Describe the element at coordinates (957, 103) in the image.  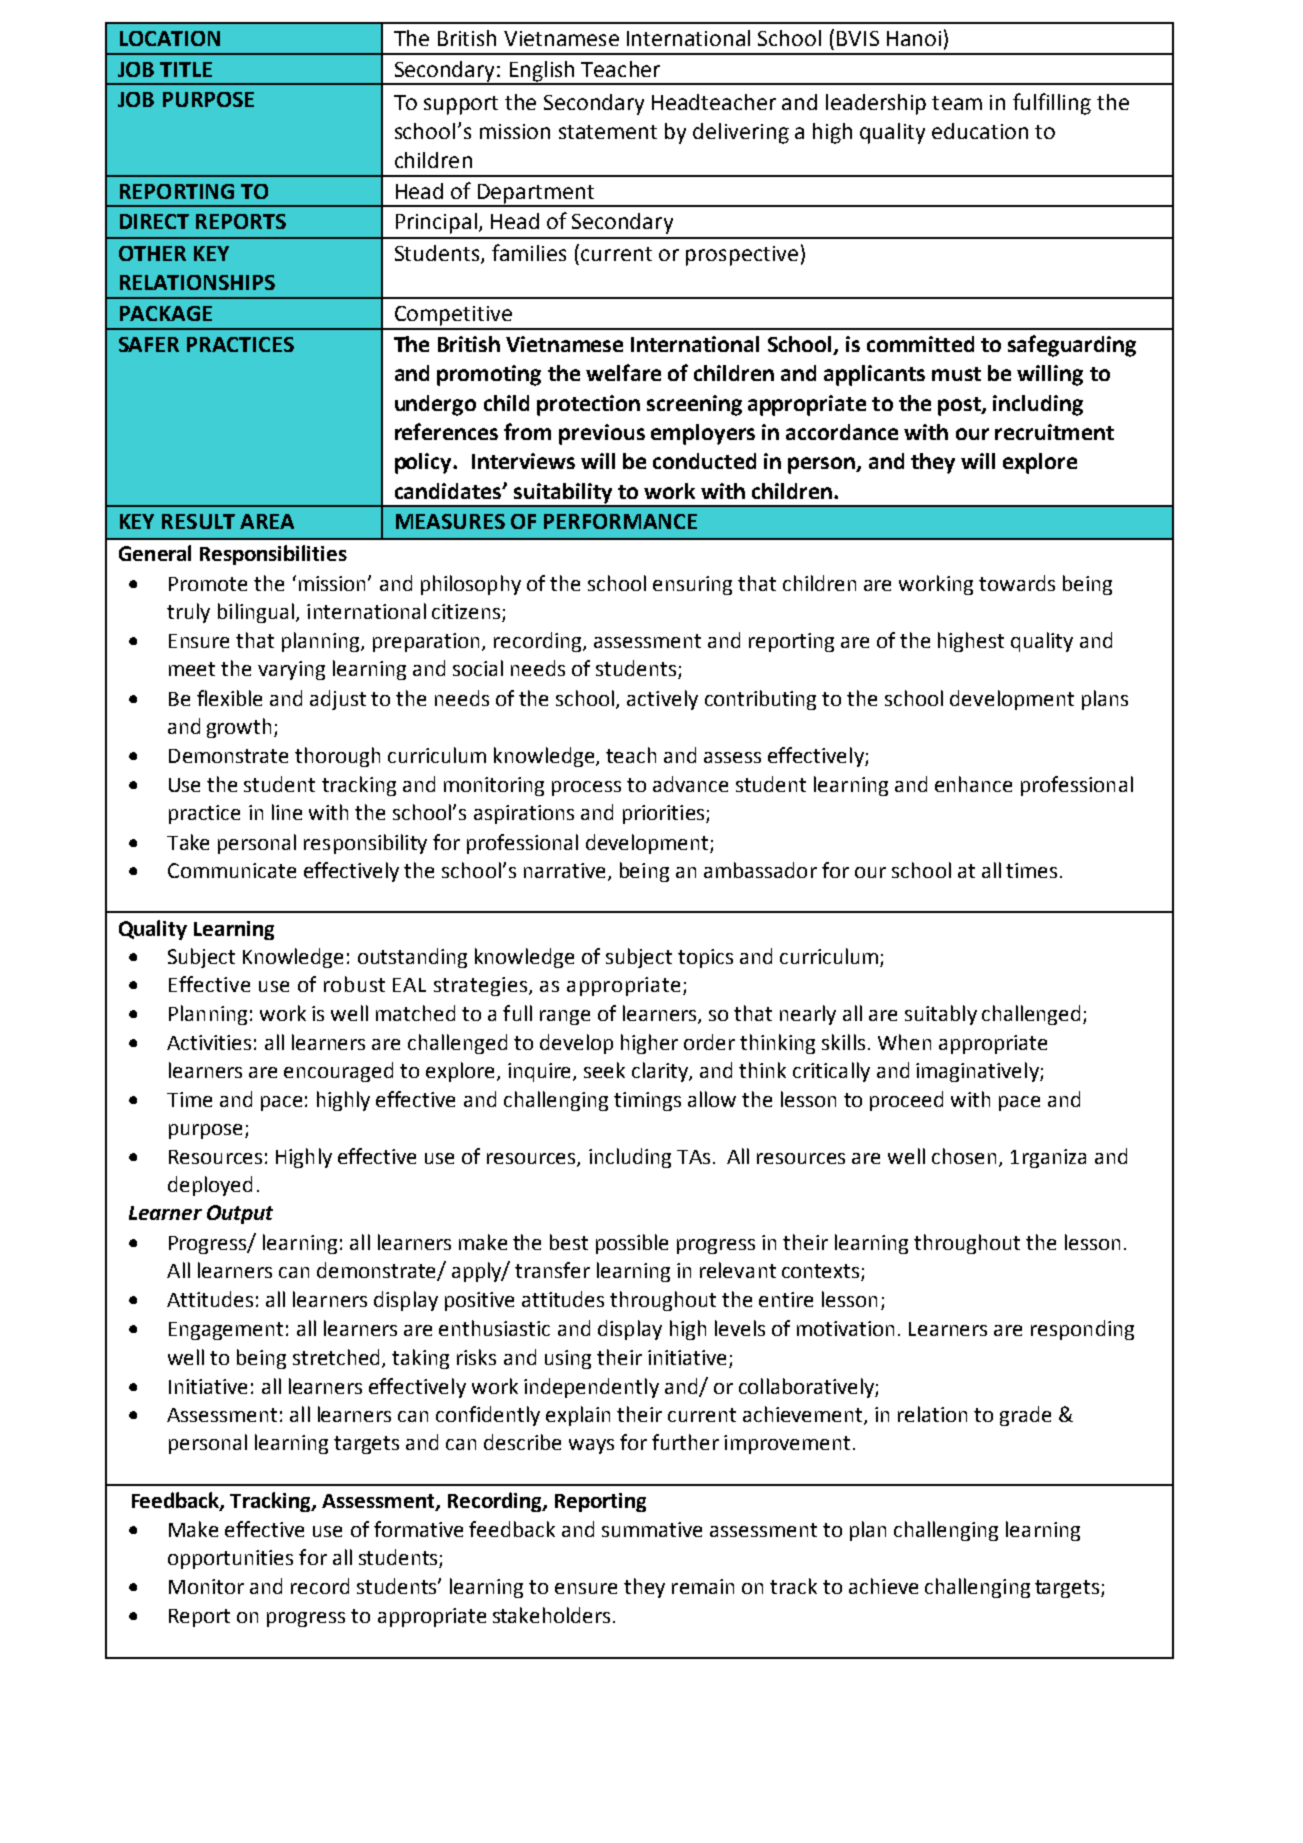
I see `team` at that location.
